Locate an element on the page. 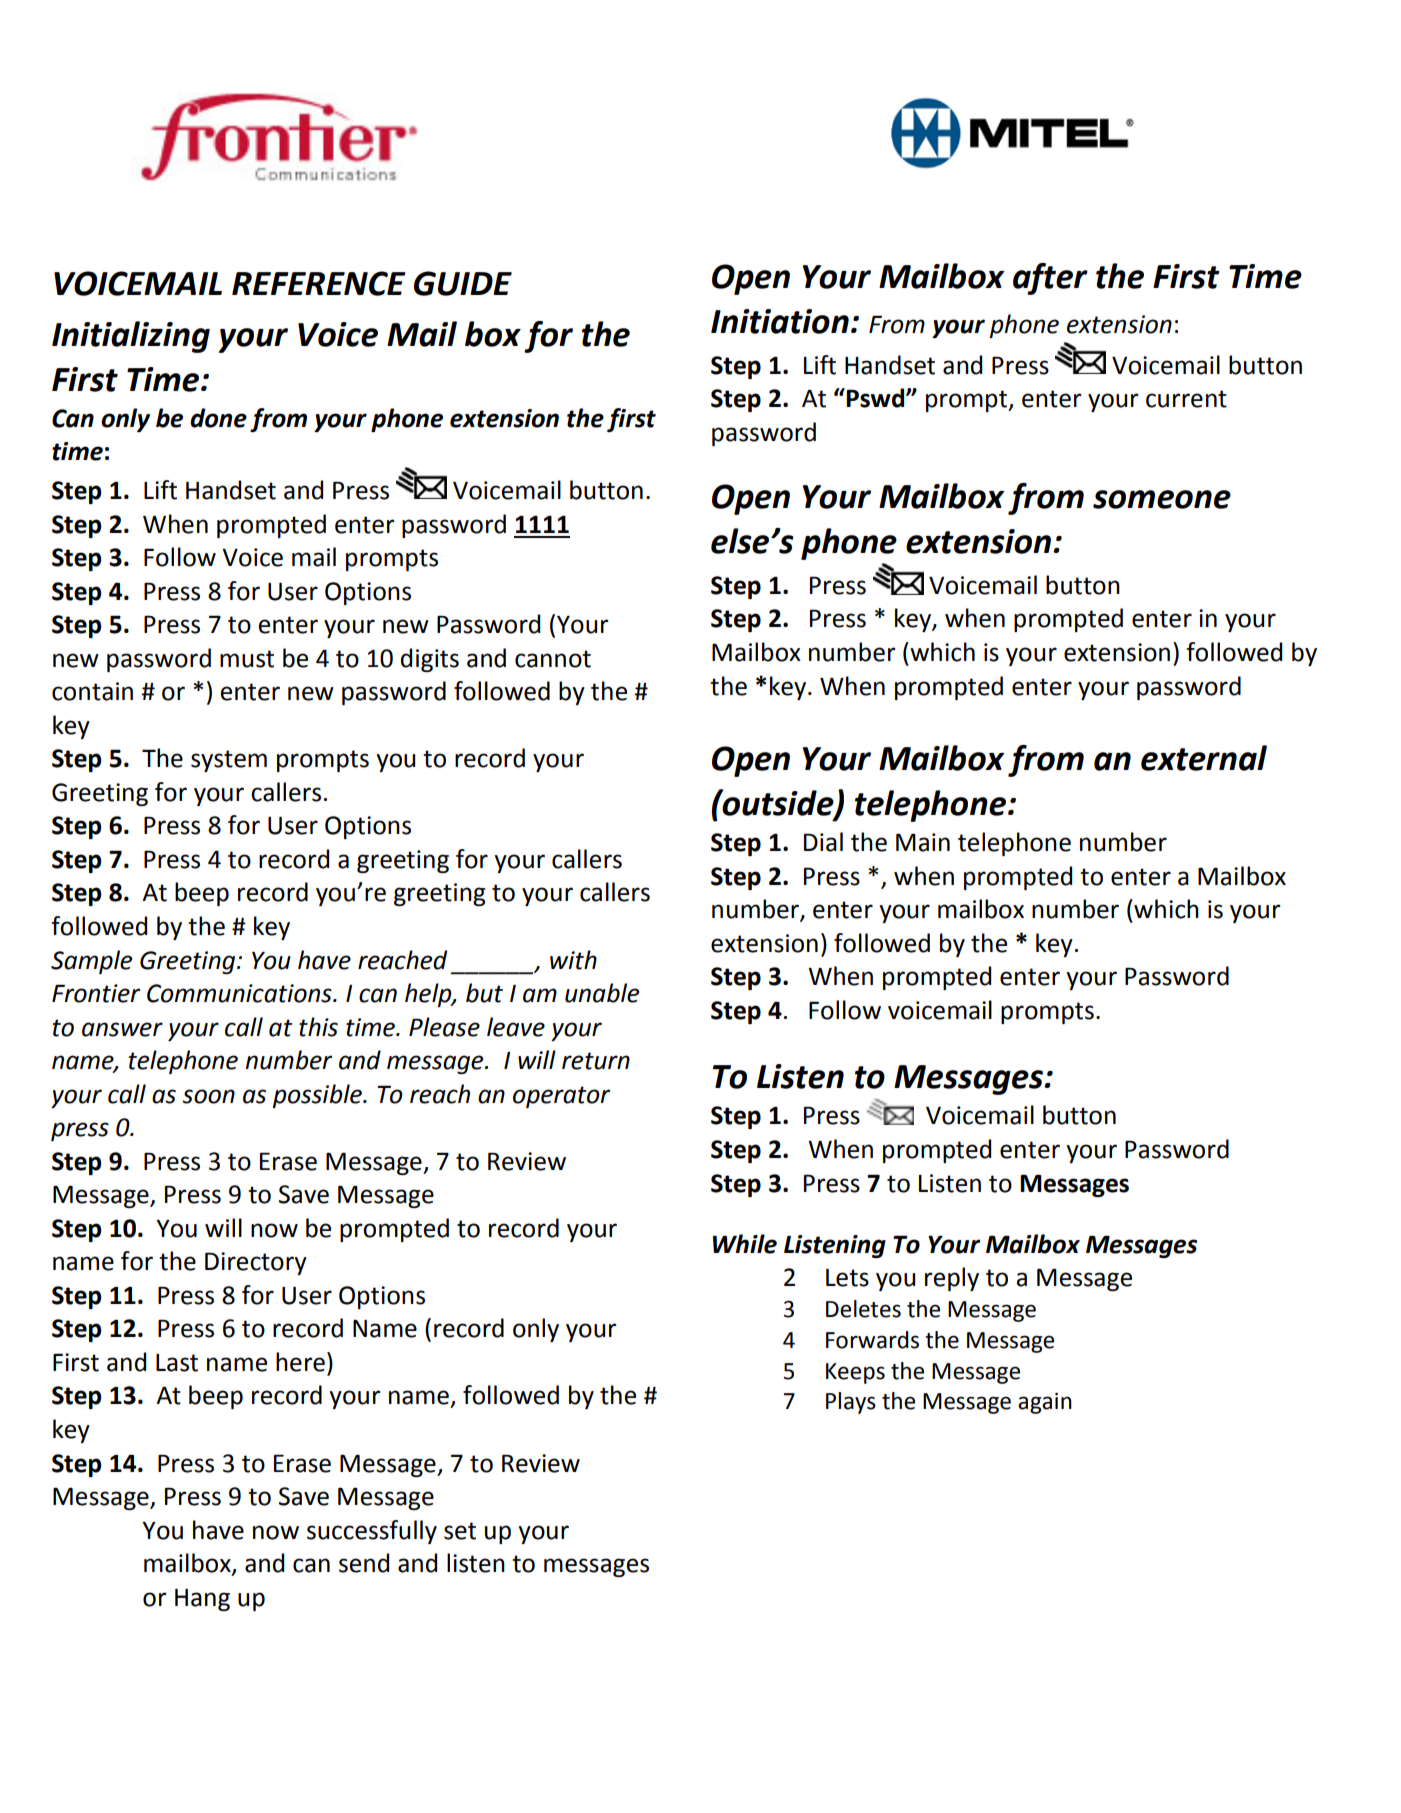  with is located at coordinates (573, 960).
